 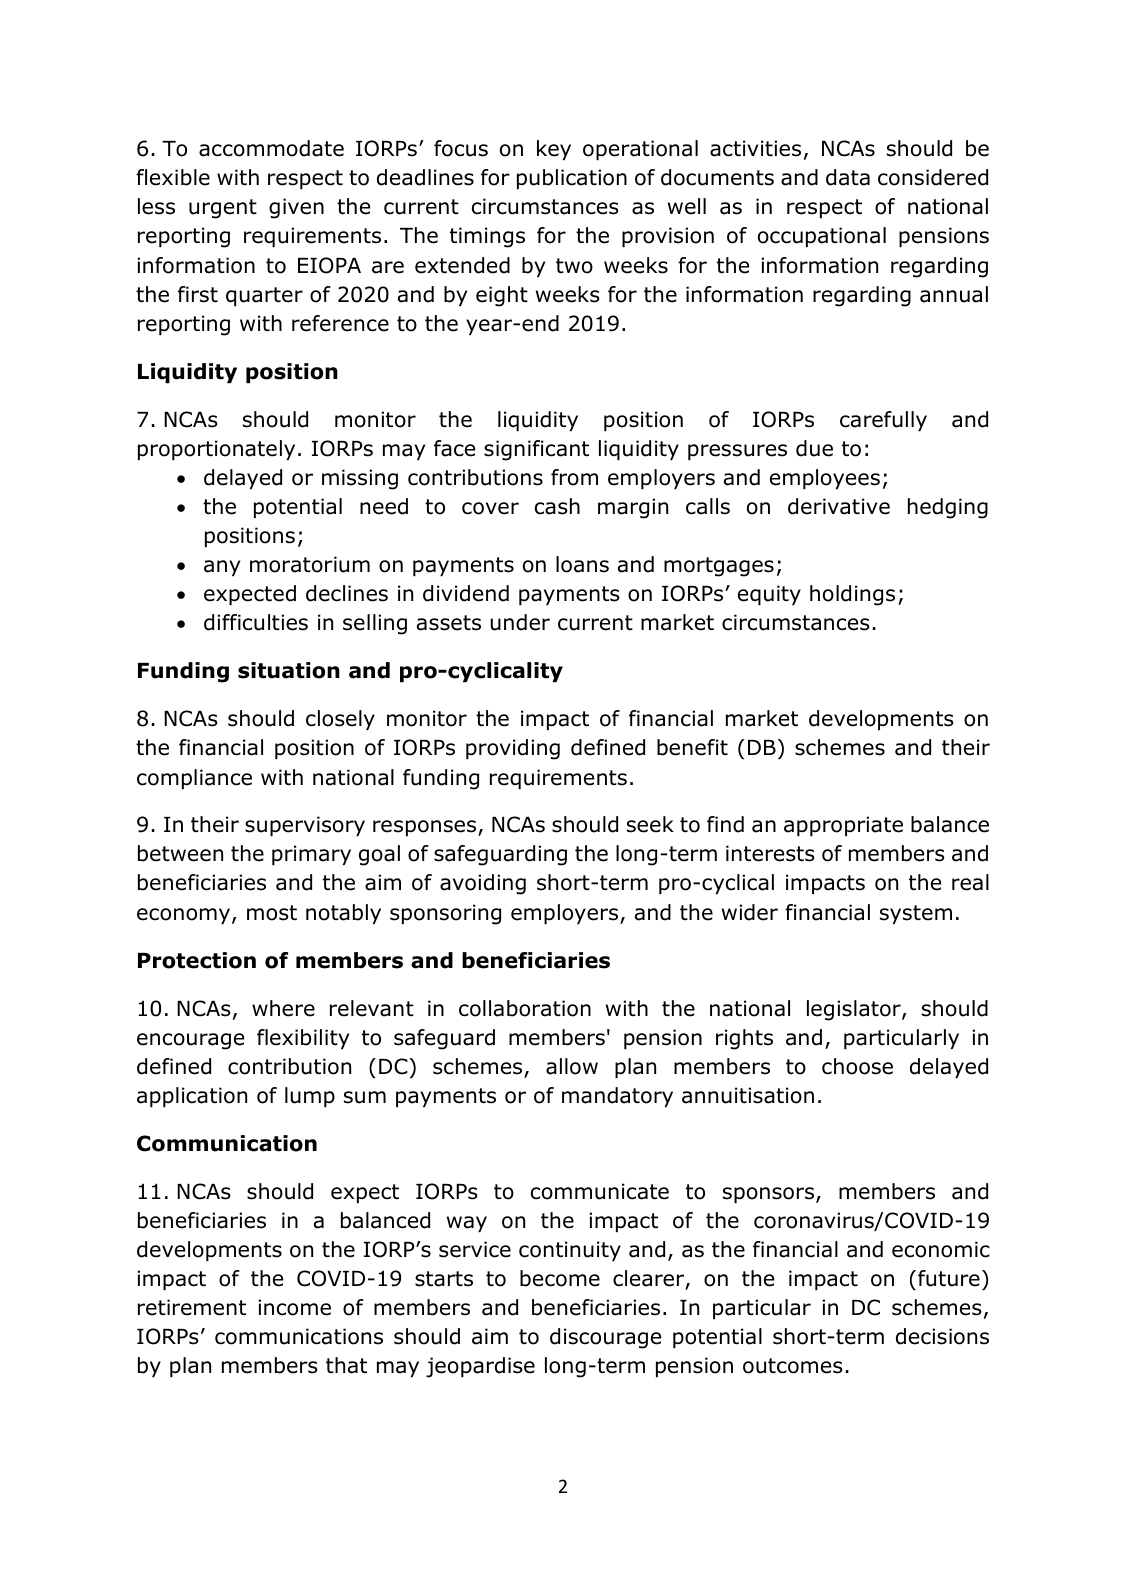 What do you see at coordinates (605, 1338) in the document?
I see `discourage` at bounding box center [605, 1338].
